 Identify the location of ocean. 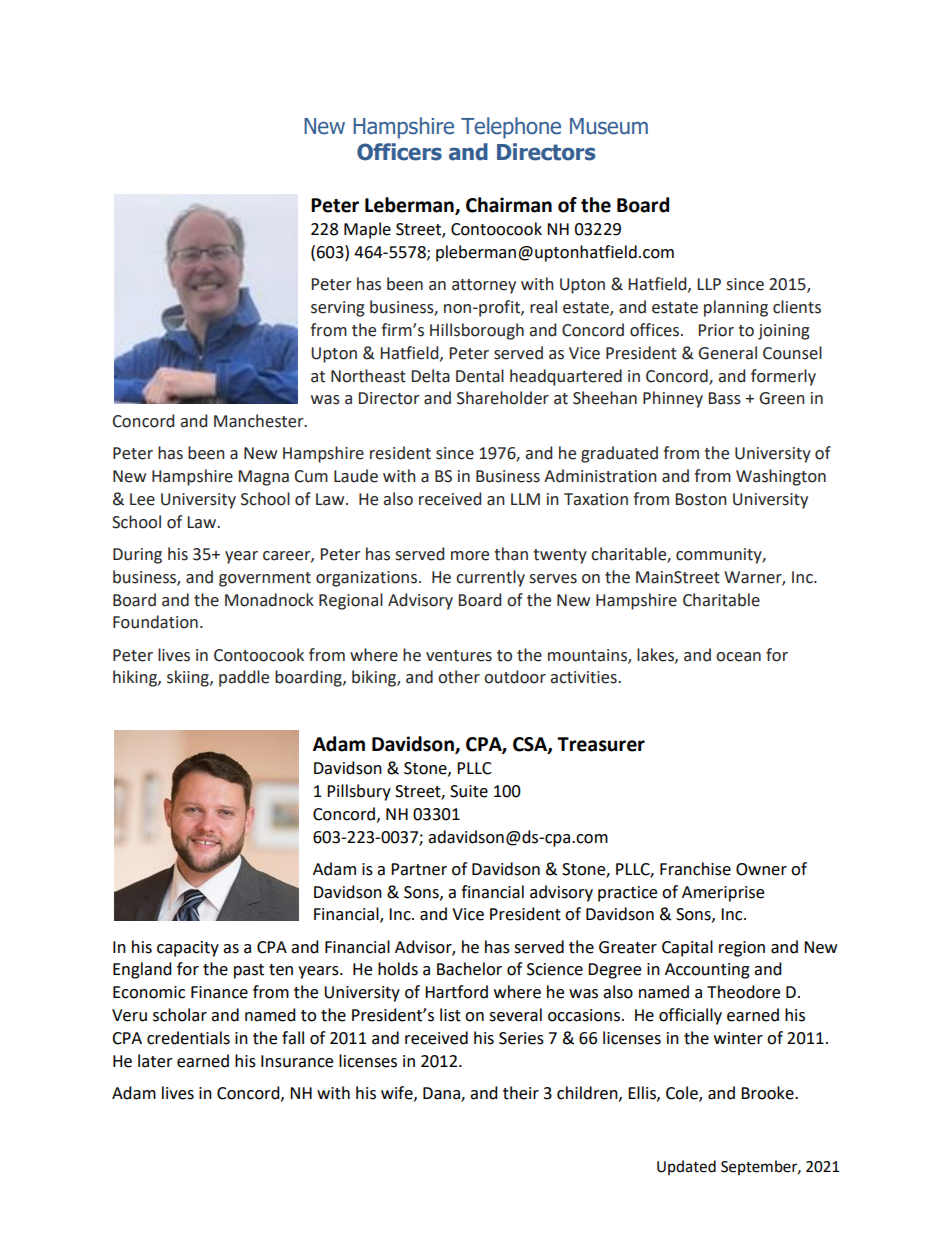
(738, 657).
